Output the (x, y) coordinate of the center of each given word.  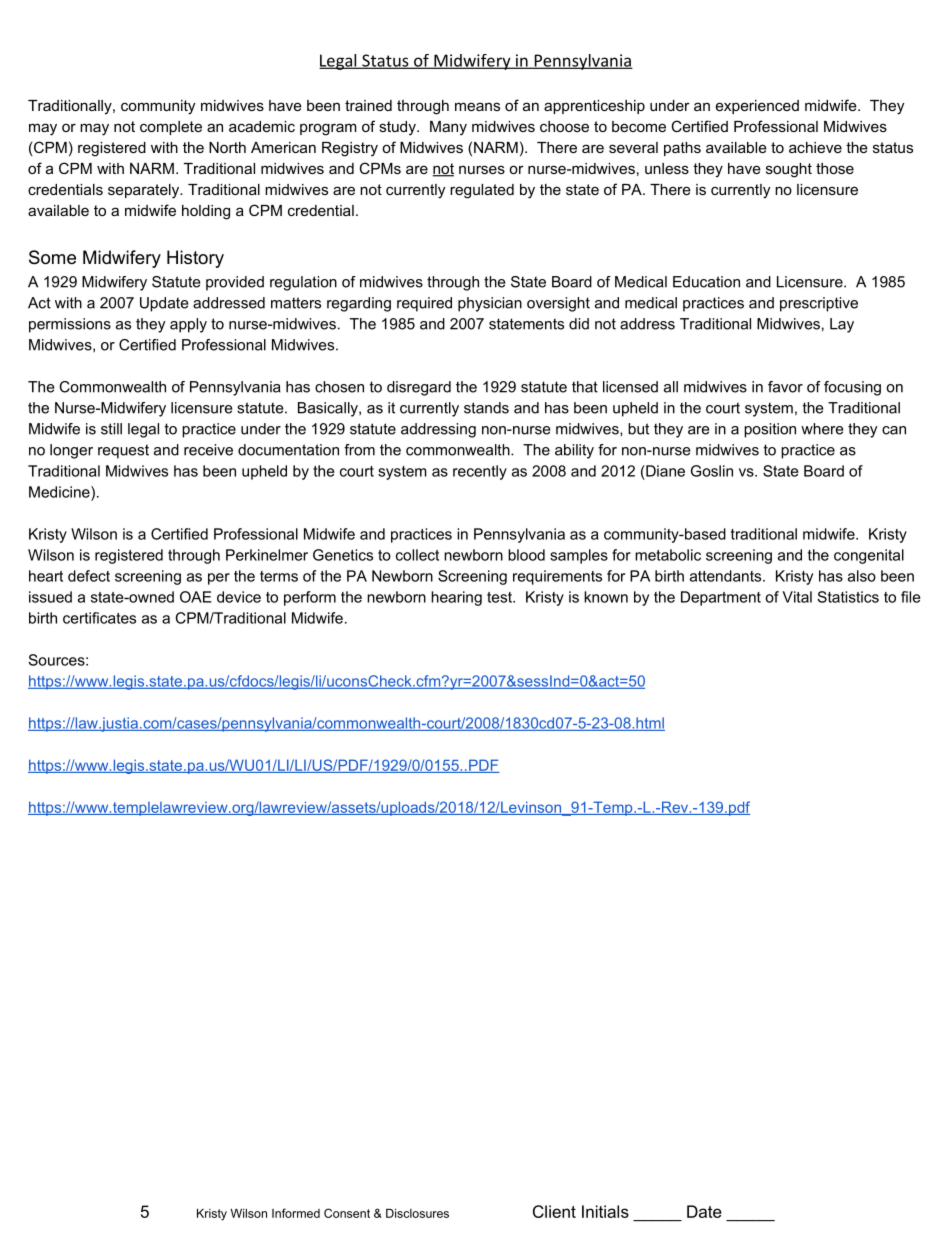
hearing (456, 598)
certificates (99, 618)
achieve (815, 147)
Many (448, 128)
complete (171, 128)
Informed (296, 1213)
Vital (797, 597)
